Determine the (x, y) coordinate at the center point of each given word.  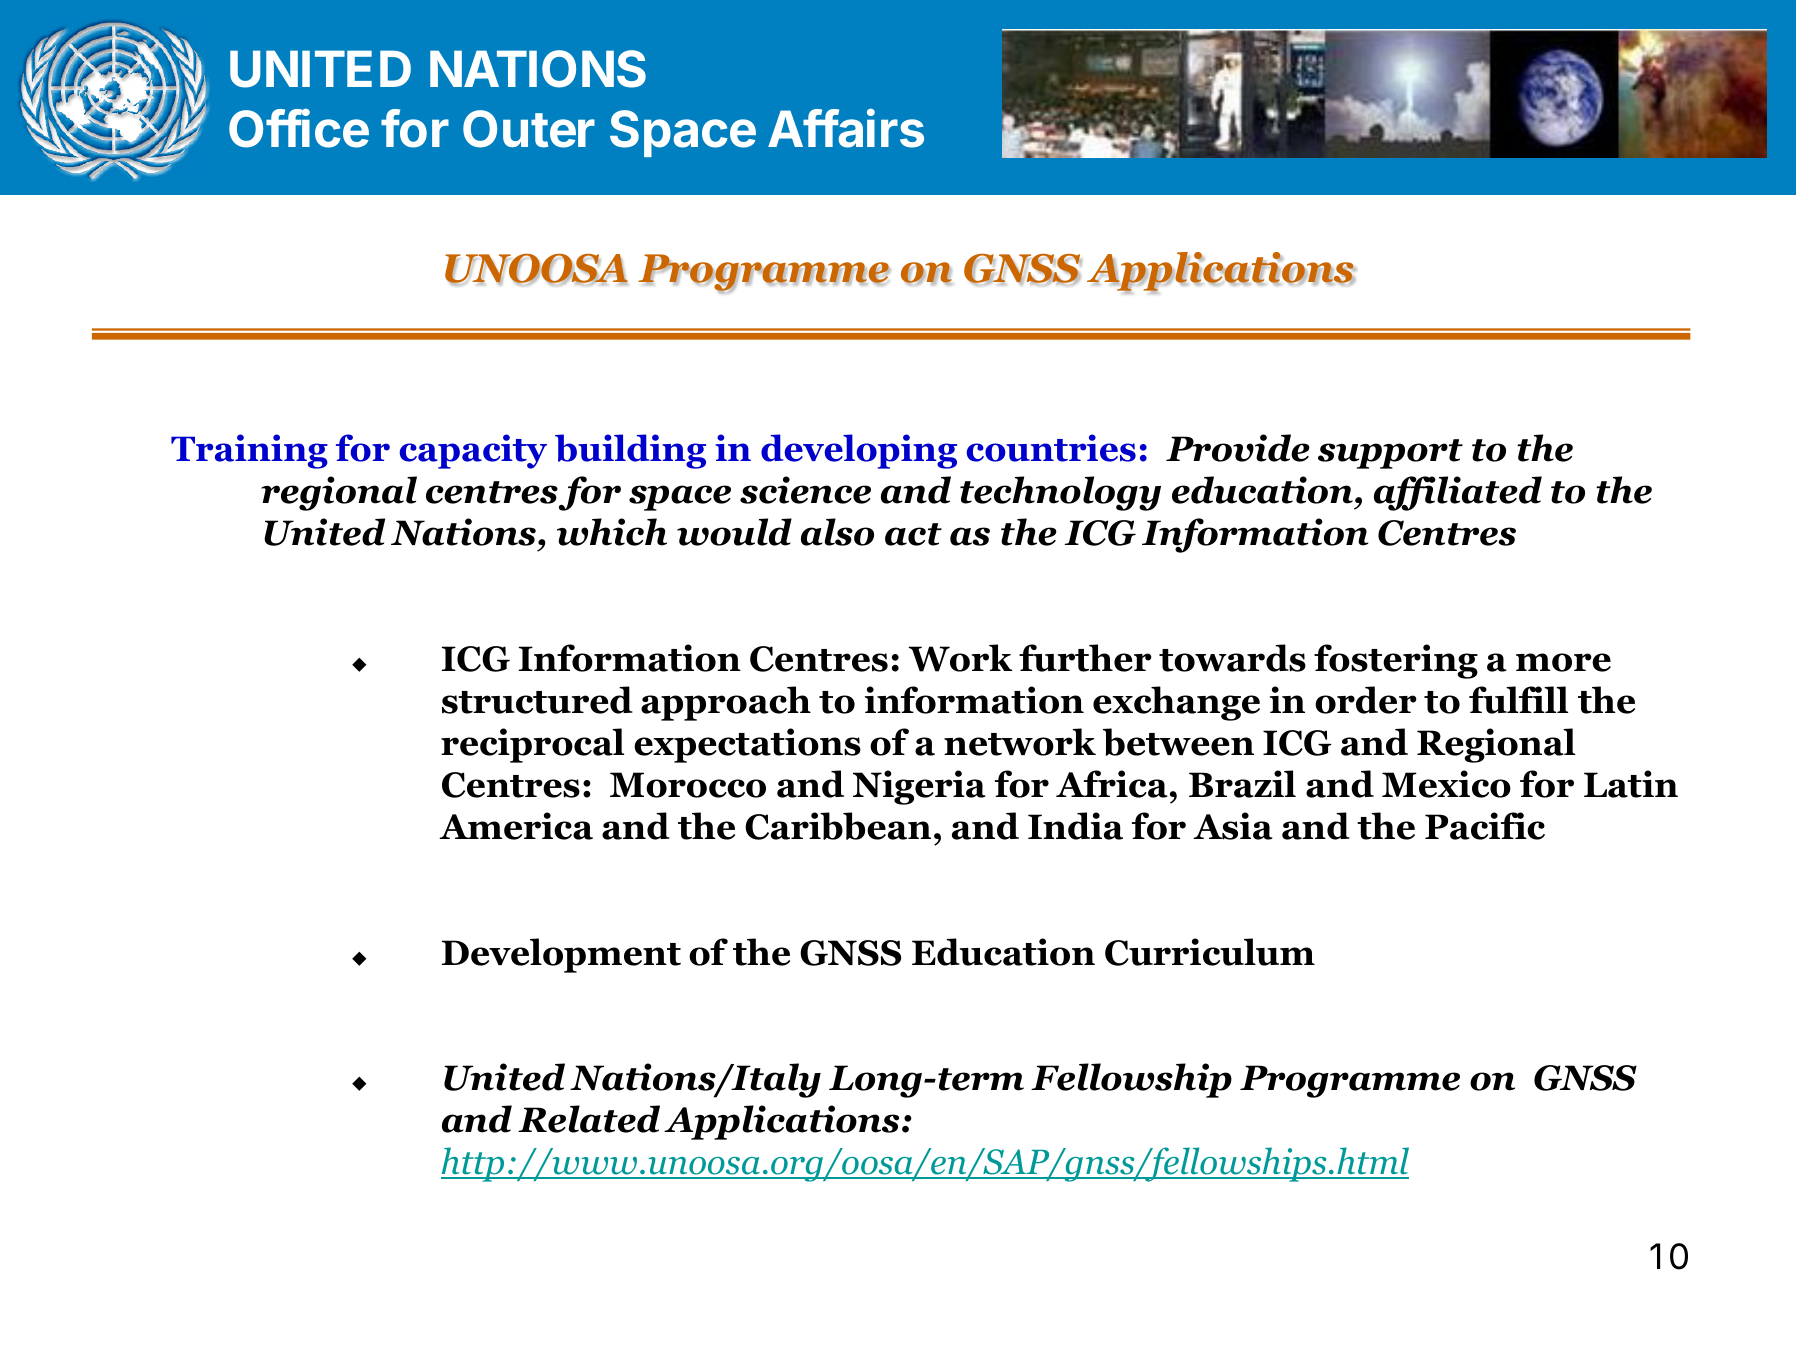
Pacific (1485, 826)
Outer (529, 129)
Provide (1238, 448)
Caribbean (838, 826)
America (516, 826)
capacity (473, 451)
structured (537, 700)
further (1085, 658)
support (1390, 454)
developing (859, 451)
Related (589, 1119)
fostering (1396, 661)
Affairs (846, 128)
